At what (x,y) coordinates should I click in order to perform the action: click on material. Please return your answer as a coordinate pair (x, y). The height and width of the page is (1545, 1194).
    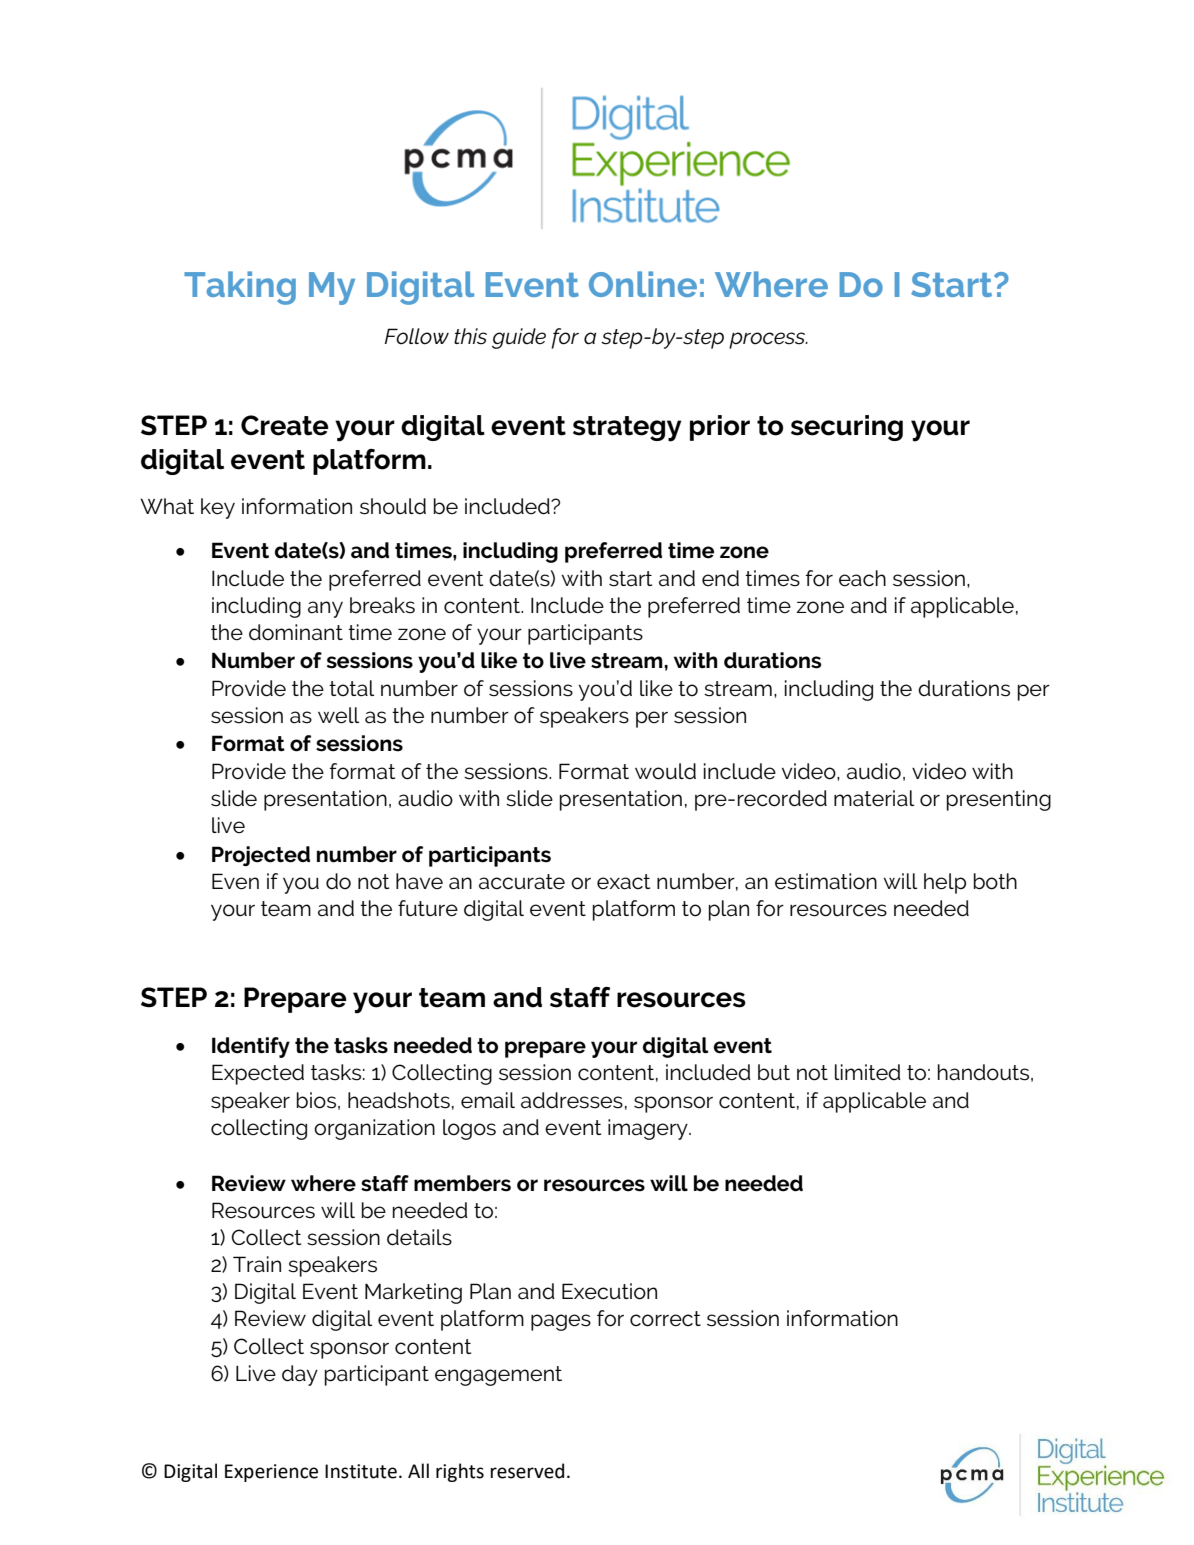
    Looking at the image, I should click on (874, 798).
